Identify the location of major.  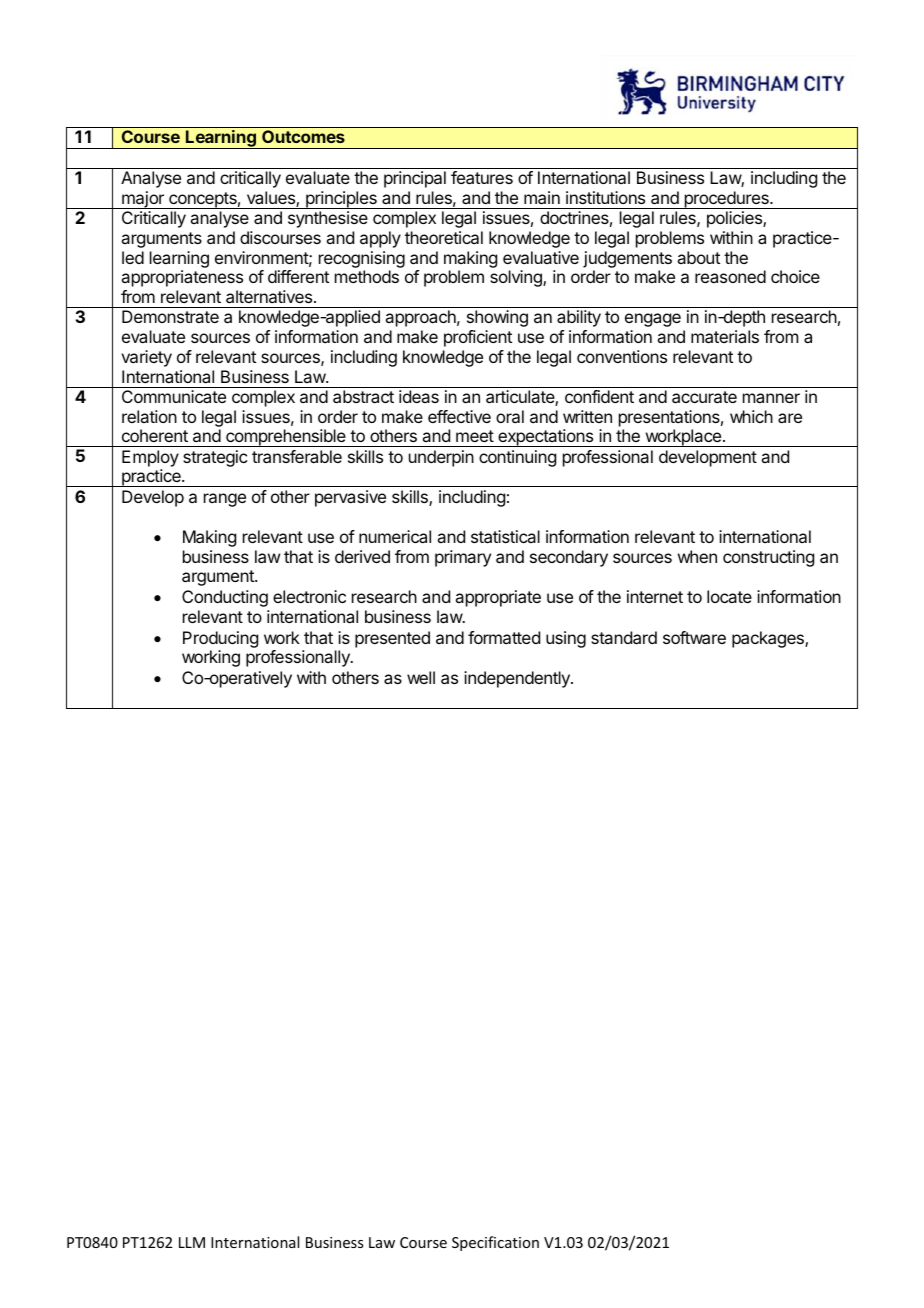
(143, 200).
